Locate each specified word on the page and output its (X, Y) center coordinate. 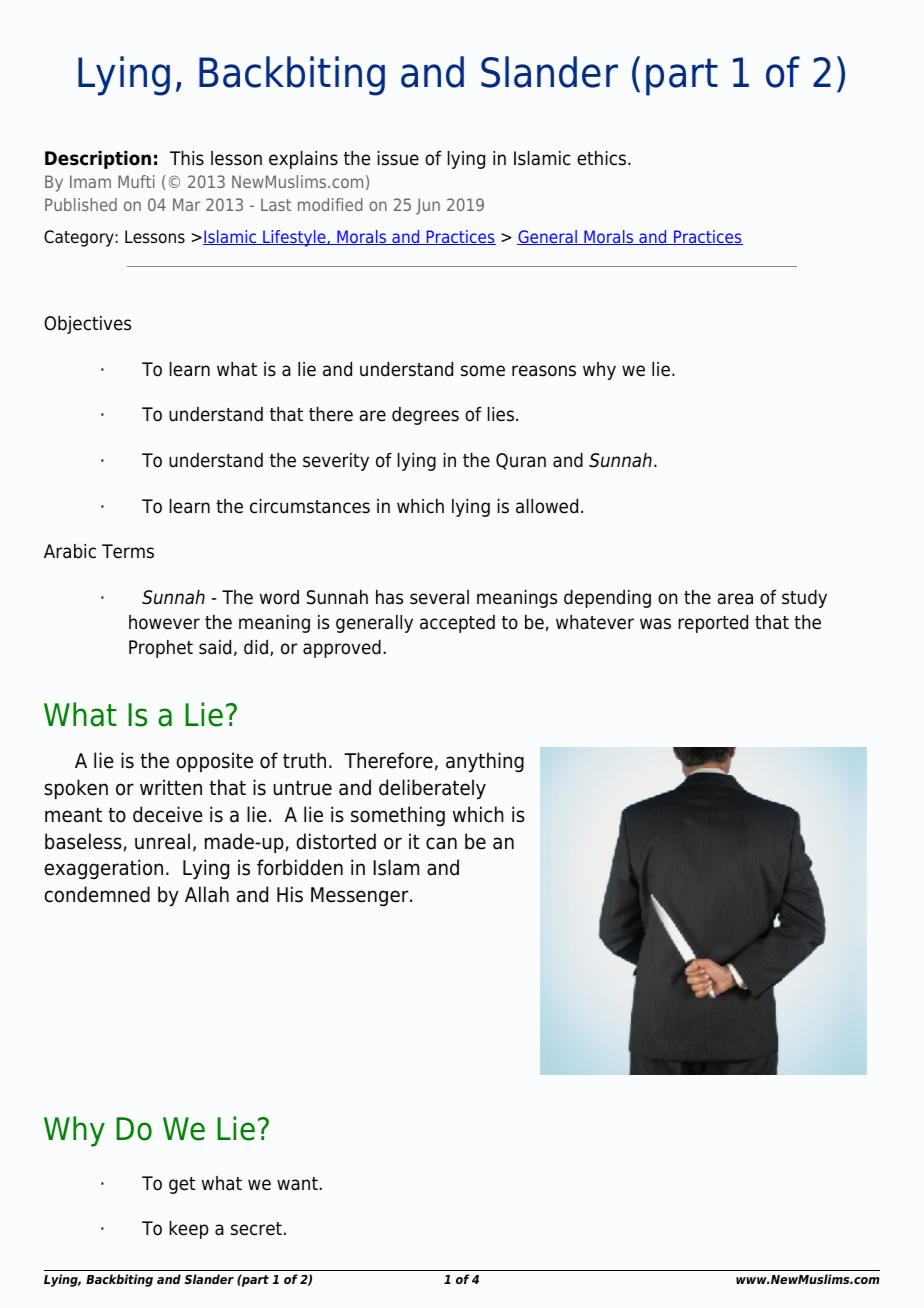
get (182, 1185)
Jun (428, 206)
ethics (603, 158)
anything (485, 762)
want (298, 1184)
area (735, 599)
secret (256, 1229)
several (439, 597)
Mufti (136, 181)
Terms (128, 551)
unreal (162, 841)
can (441, 843)
